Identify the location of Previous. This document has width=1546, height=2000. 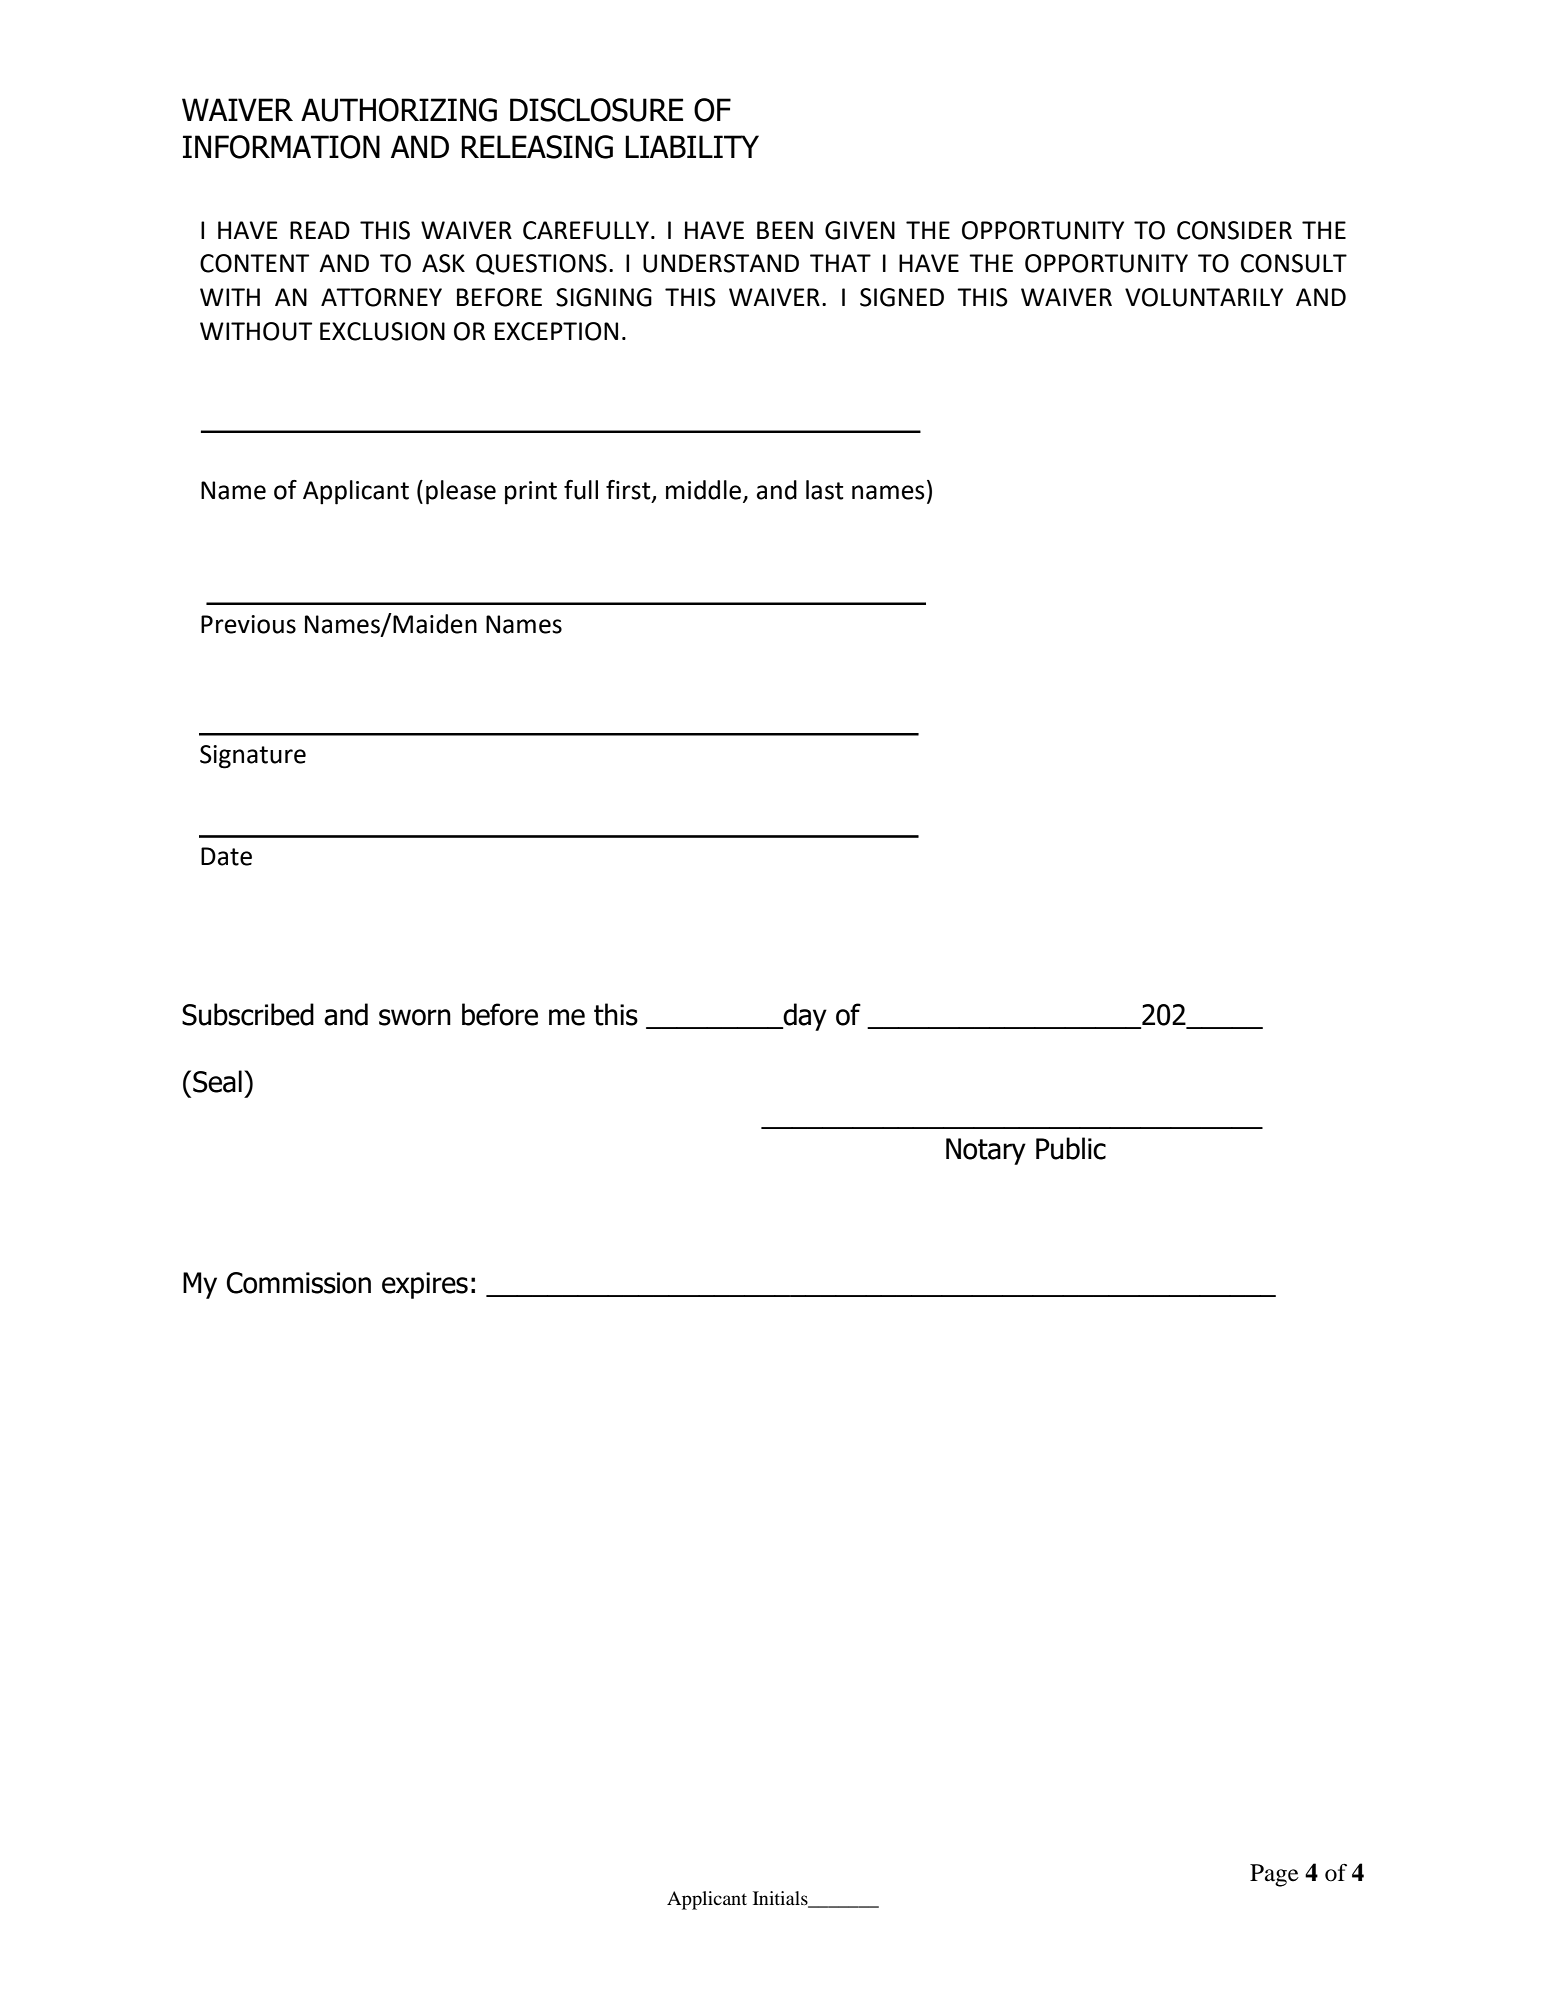
(248, 624).
